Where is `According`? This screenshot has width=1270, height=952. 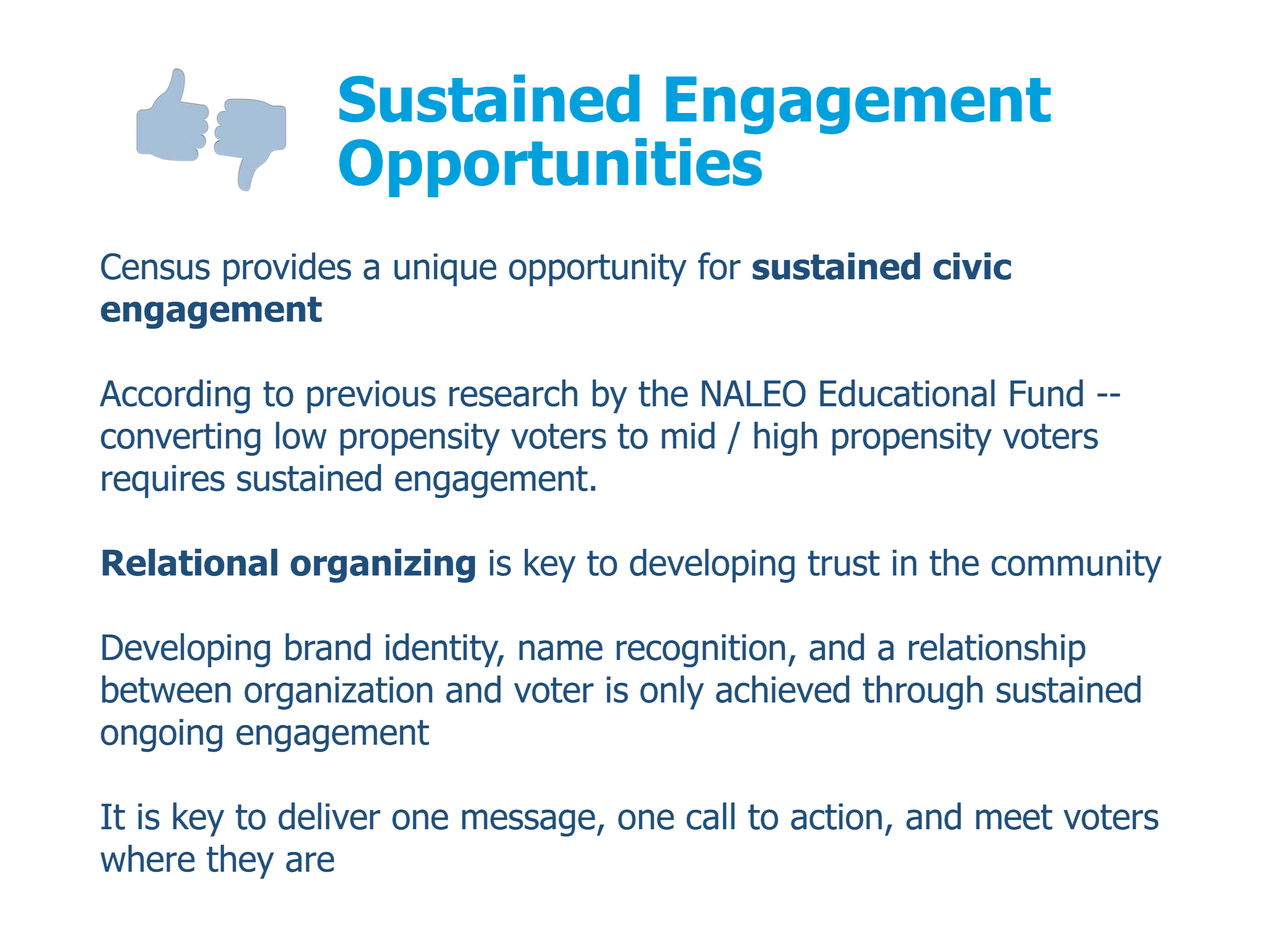 According is located at coordinates (175, 396).
